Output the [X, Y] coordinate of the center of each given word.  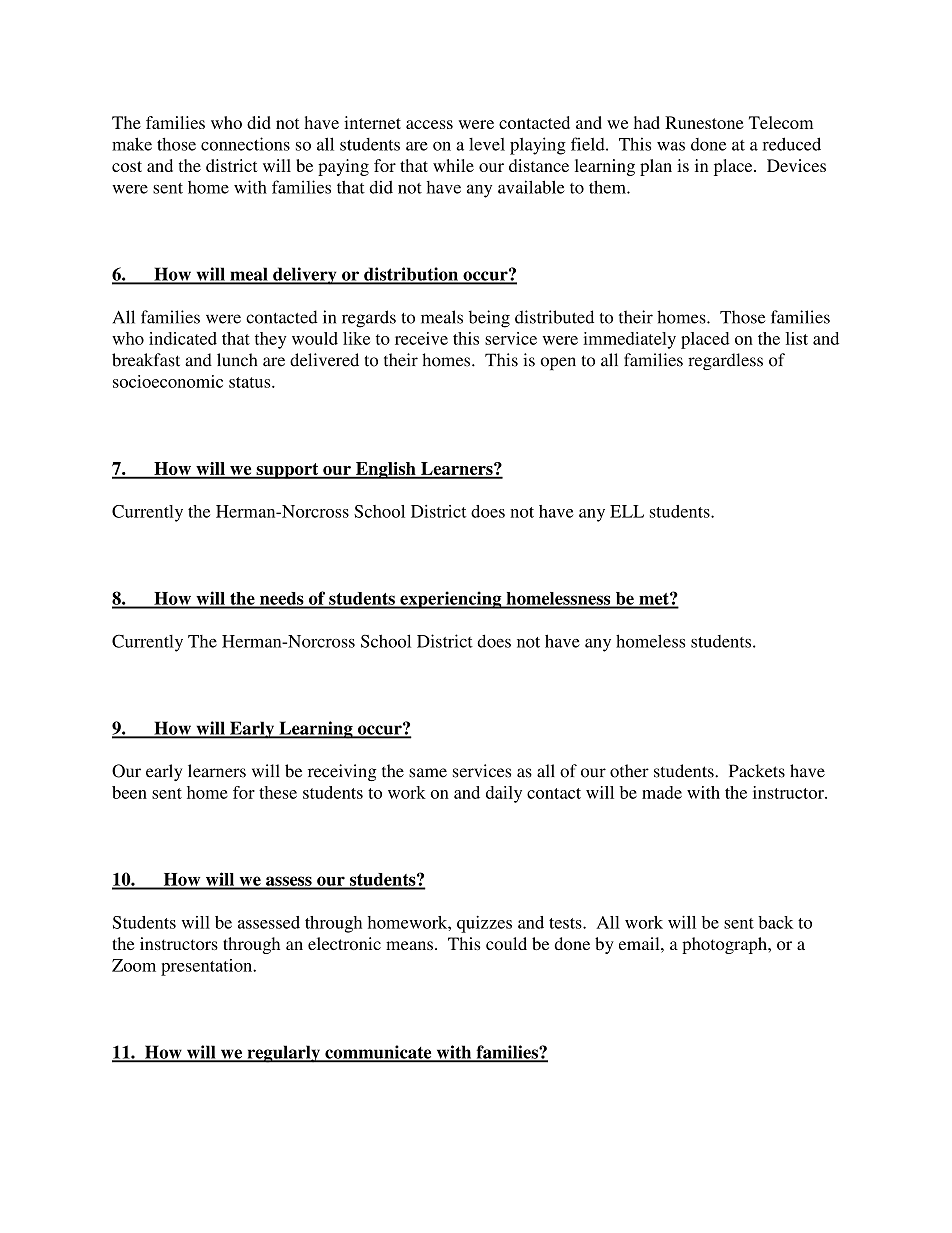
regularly [283, 1054]
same [428, 773]
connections [245, 144]
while [453, 165]
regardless [725, 361]
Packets [757, 771]
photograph [725, 945]
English [385, 470]
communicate [378, 1053]
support [287, 471]
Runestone [704, 122]
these [278, 792]
